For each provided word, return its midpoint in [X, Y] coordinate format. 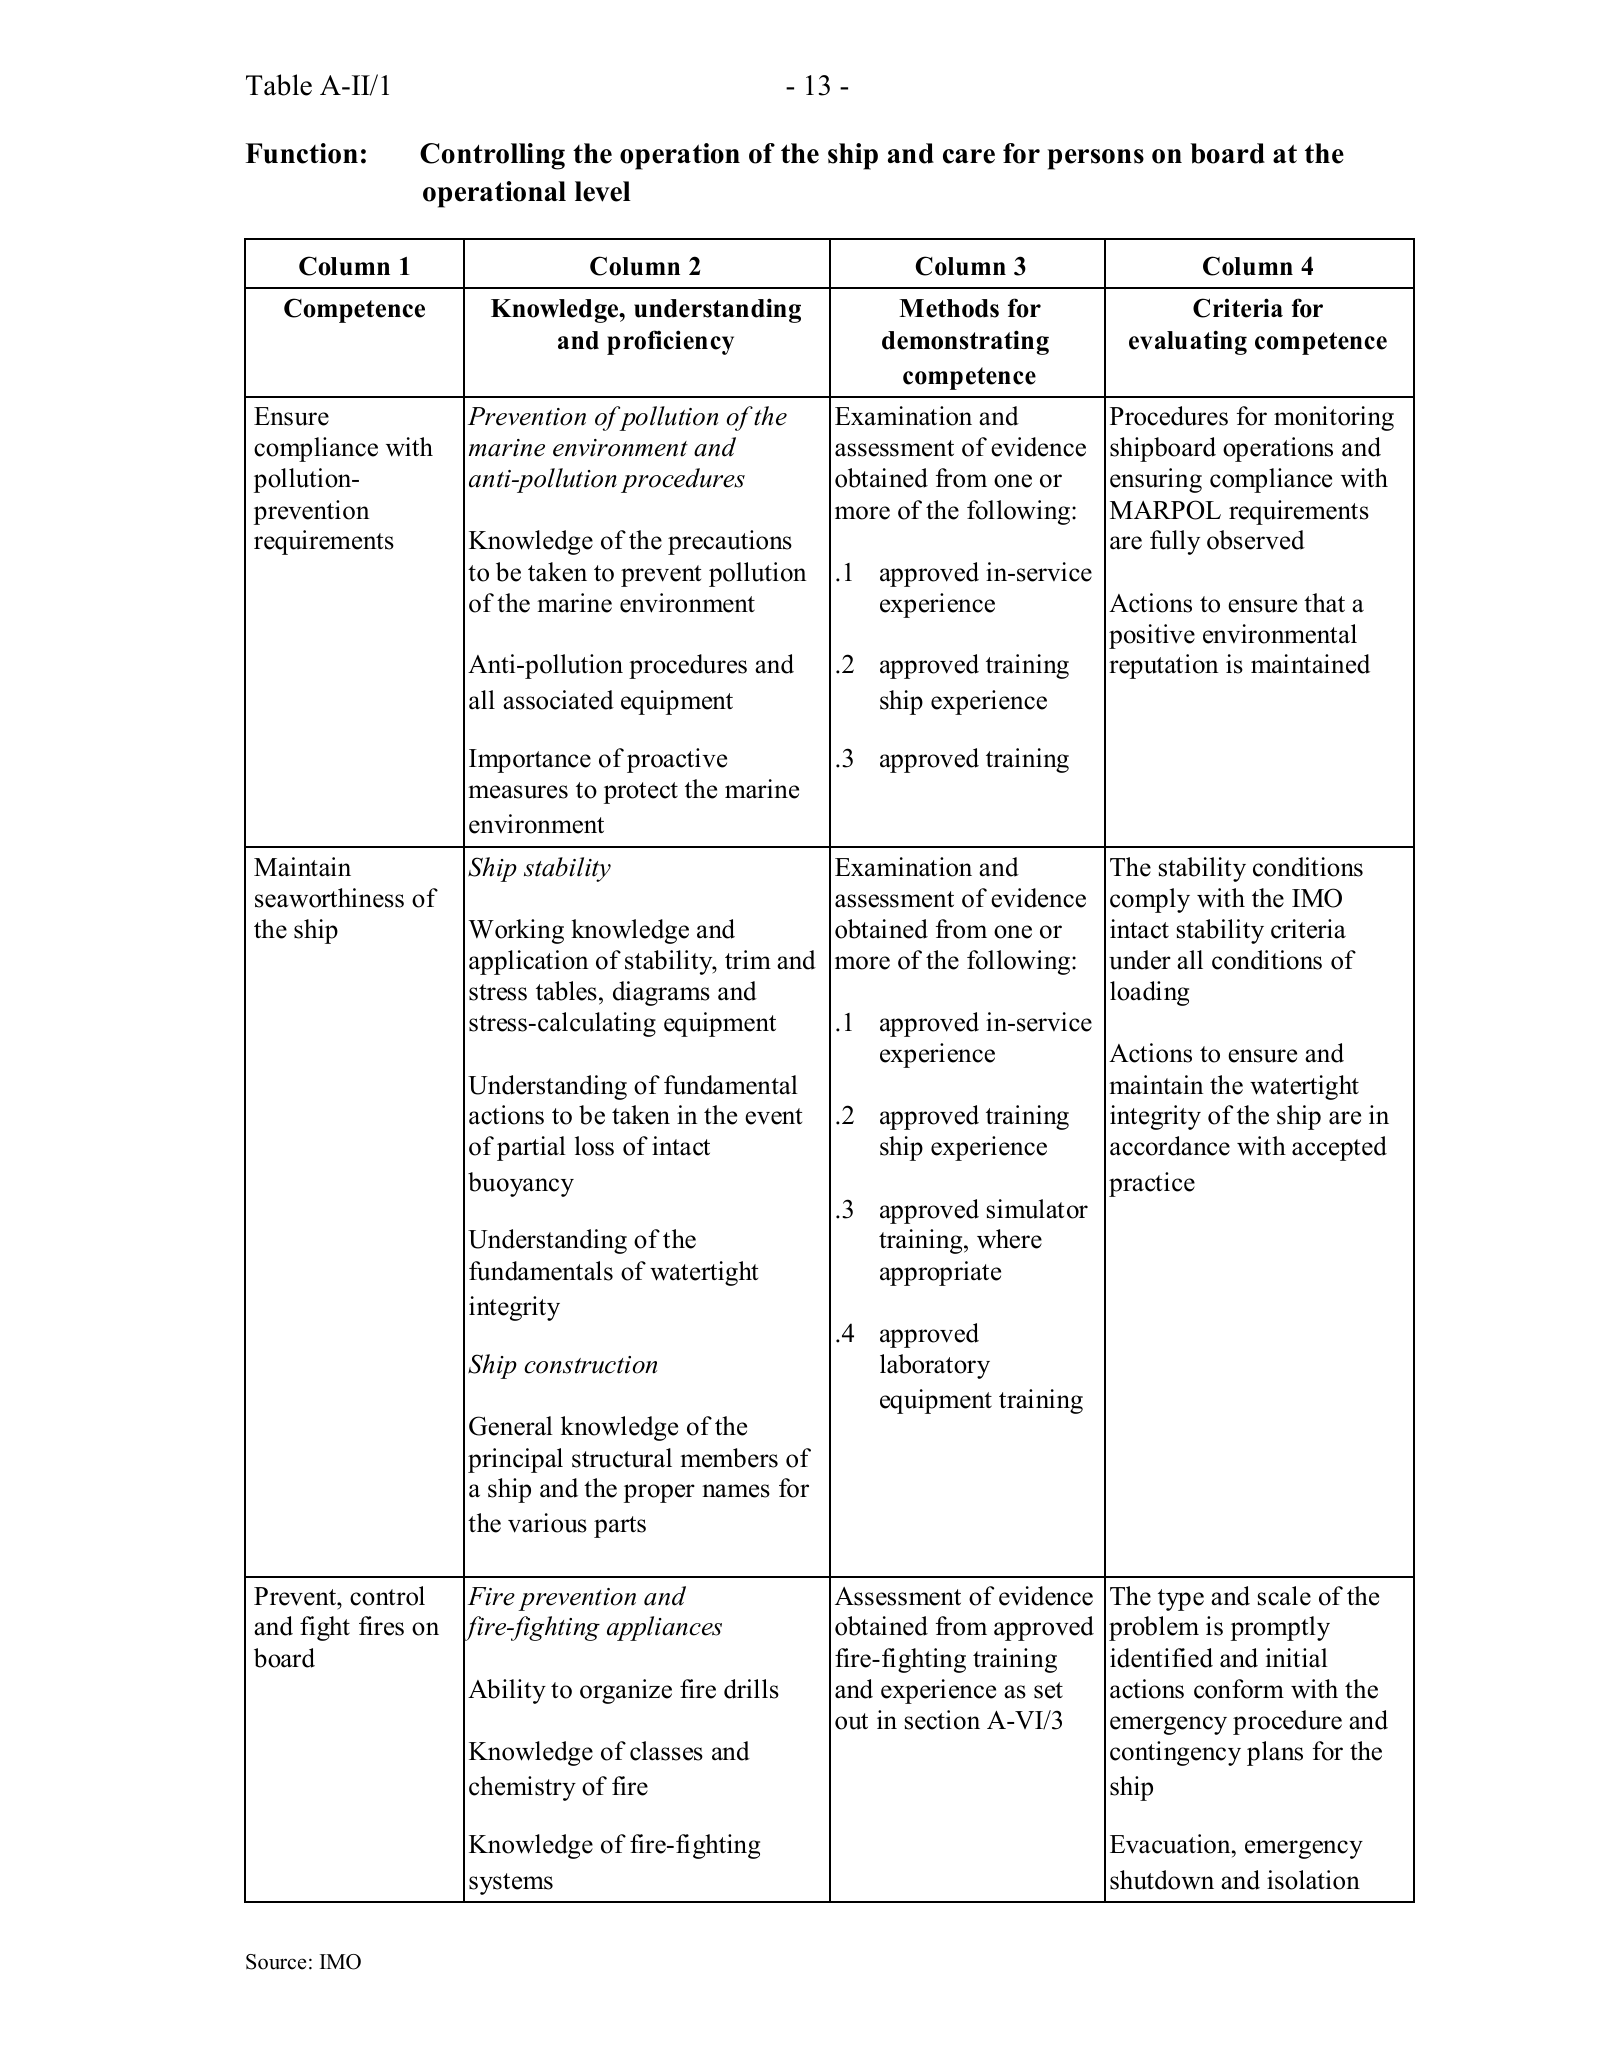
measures [518, 792]
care [969, 156]
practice [1152, 1184]
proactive [677, 760]
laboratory [935, 1366]
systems [511, 1884]
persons [1095, 159]
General [511, 1426]
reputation [1163, 666]
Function [302, 153]
